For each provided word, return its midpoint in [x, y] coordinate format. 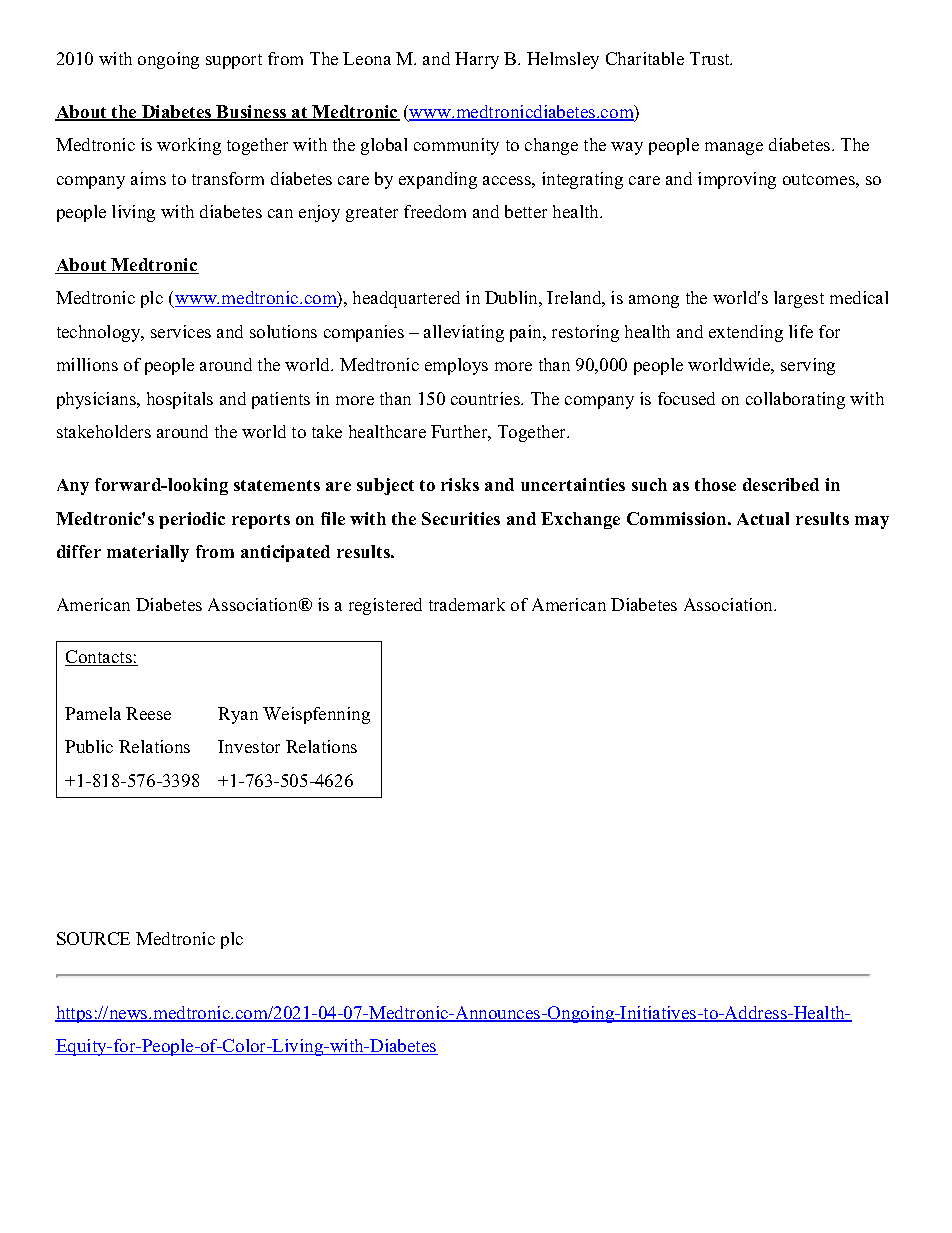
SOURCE [93, 938]
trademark [467, 604]
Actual [763, 518]
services [181, 331]
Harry [477, 60]
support [234, 61]
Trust [711, 58]
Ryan [238, 715]
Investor [249, 746]
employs [456, 366]
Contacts [99, 658]
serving [808, 366]
